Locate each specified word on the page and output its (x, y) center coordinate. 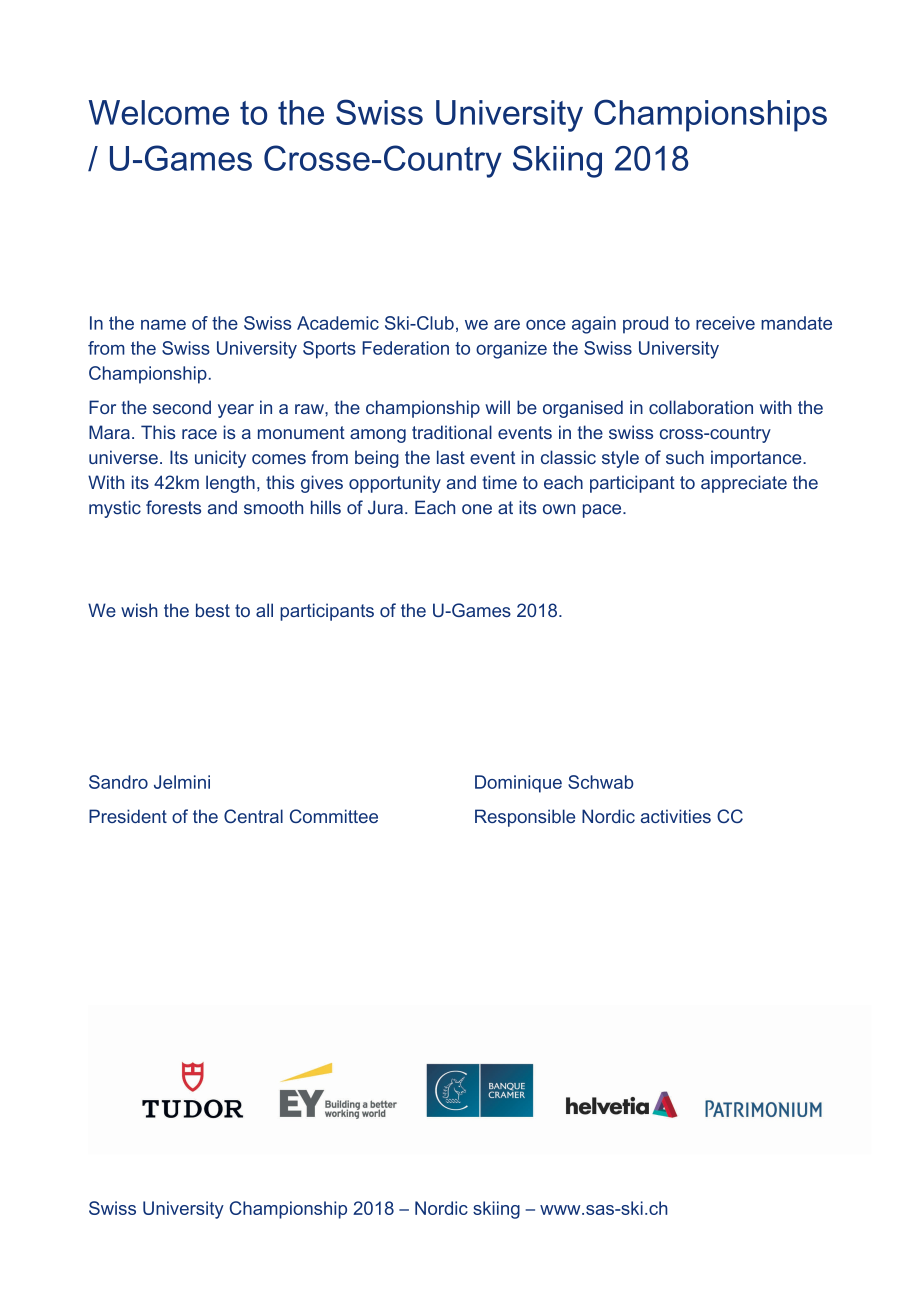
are (507, 325)
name (163, 325)
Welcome (159, 112)
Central (253, 816)
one (477, 509)
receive (725, 323)
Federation (405, 348)
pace (603, 511)
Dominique (518, 784)
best (213, 610)
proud (645, 325)
